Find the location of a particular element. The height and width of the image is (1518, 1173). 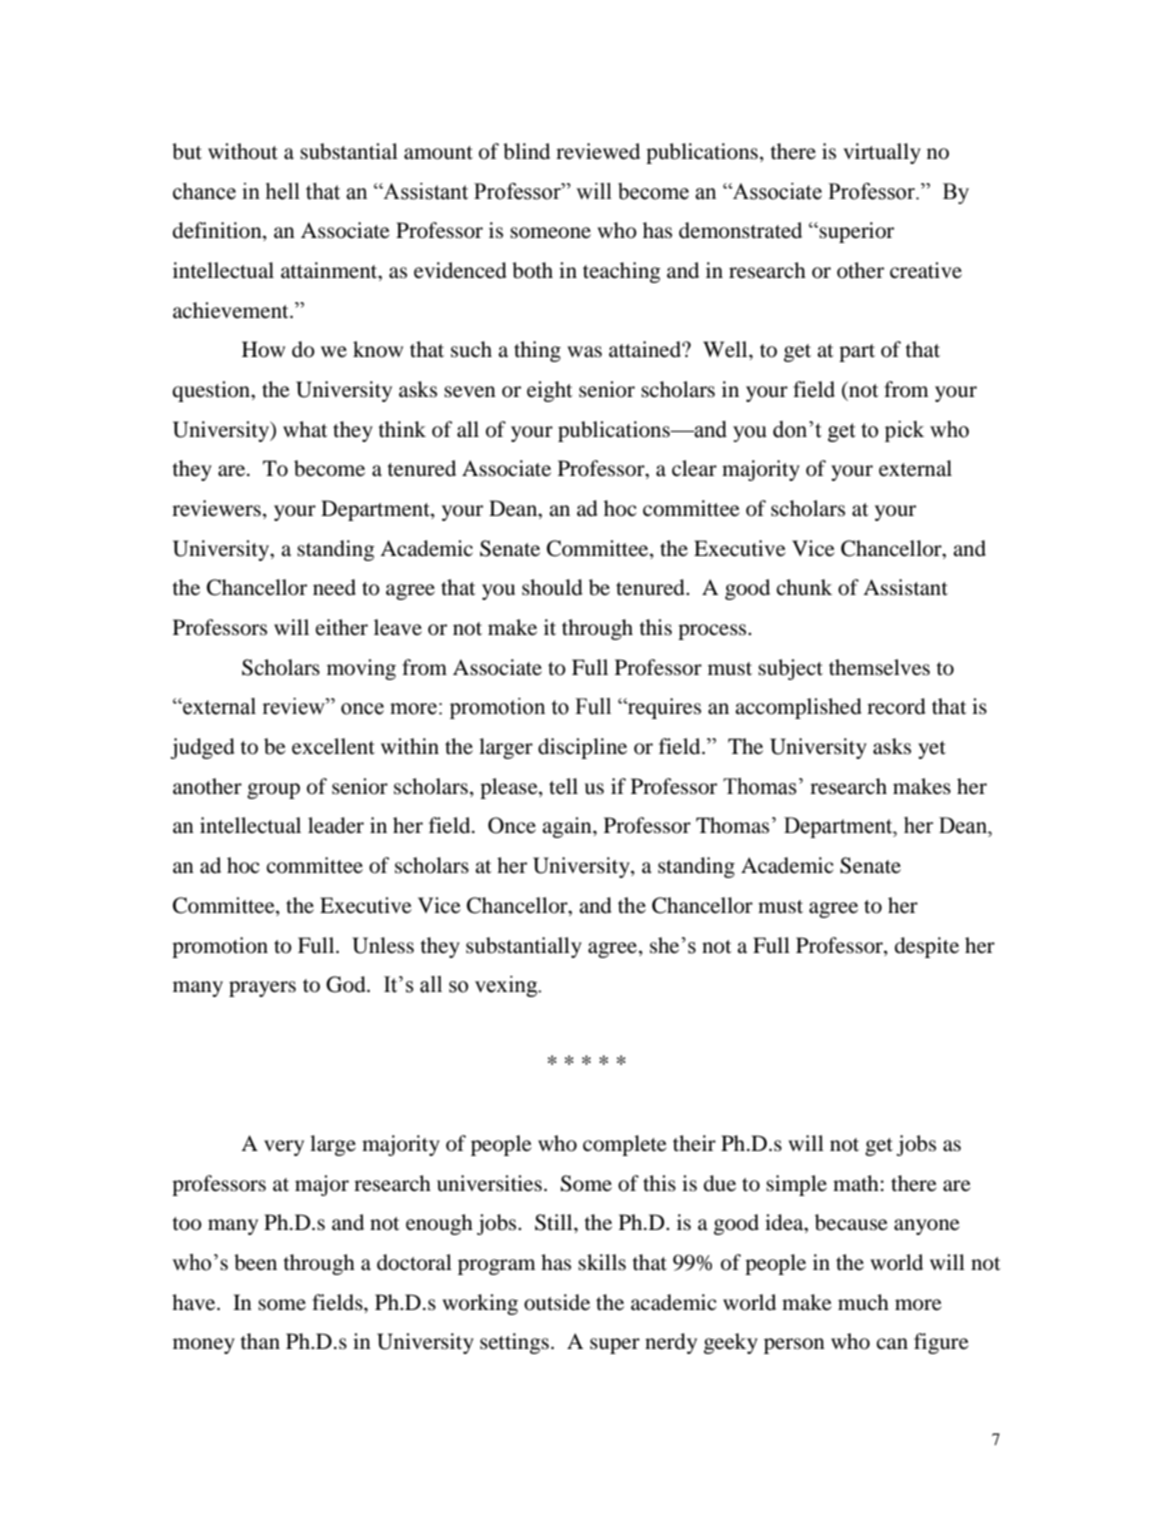

group is located at coordinates (273, 791).
